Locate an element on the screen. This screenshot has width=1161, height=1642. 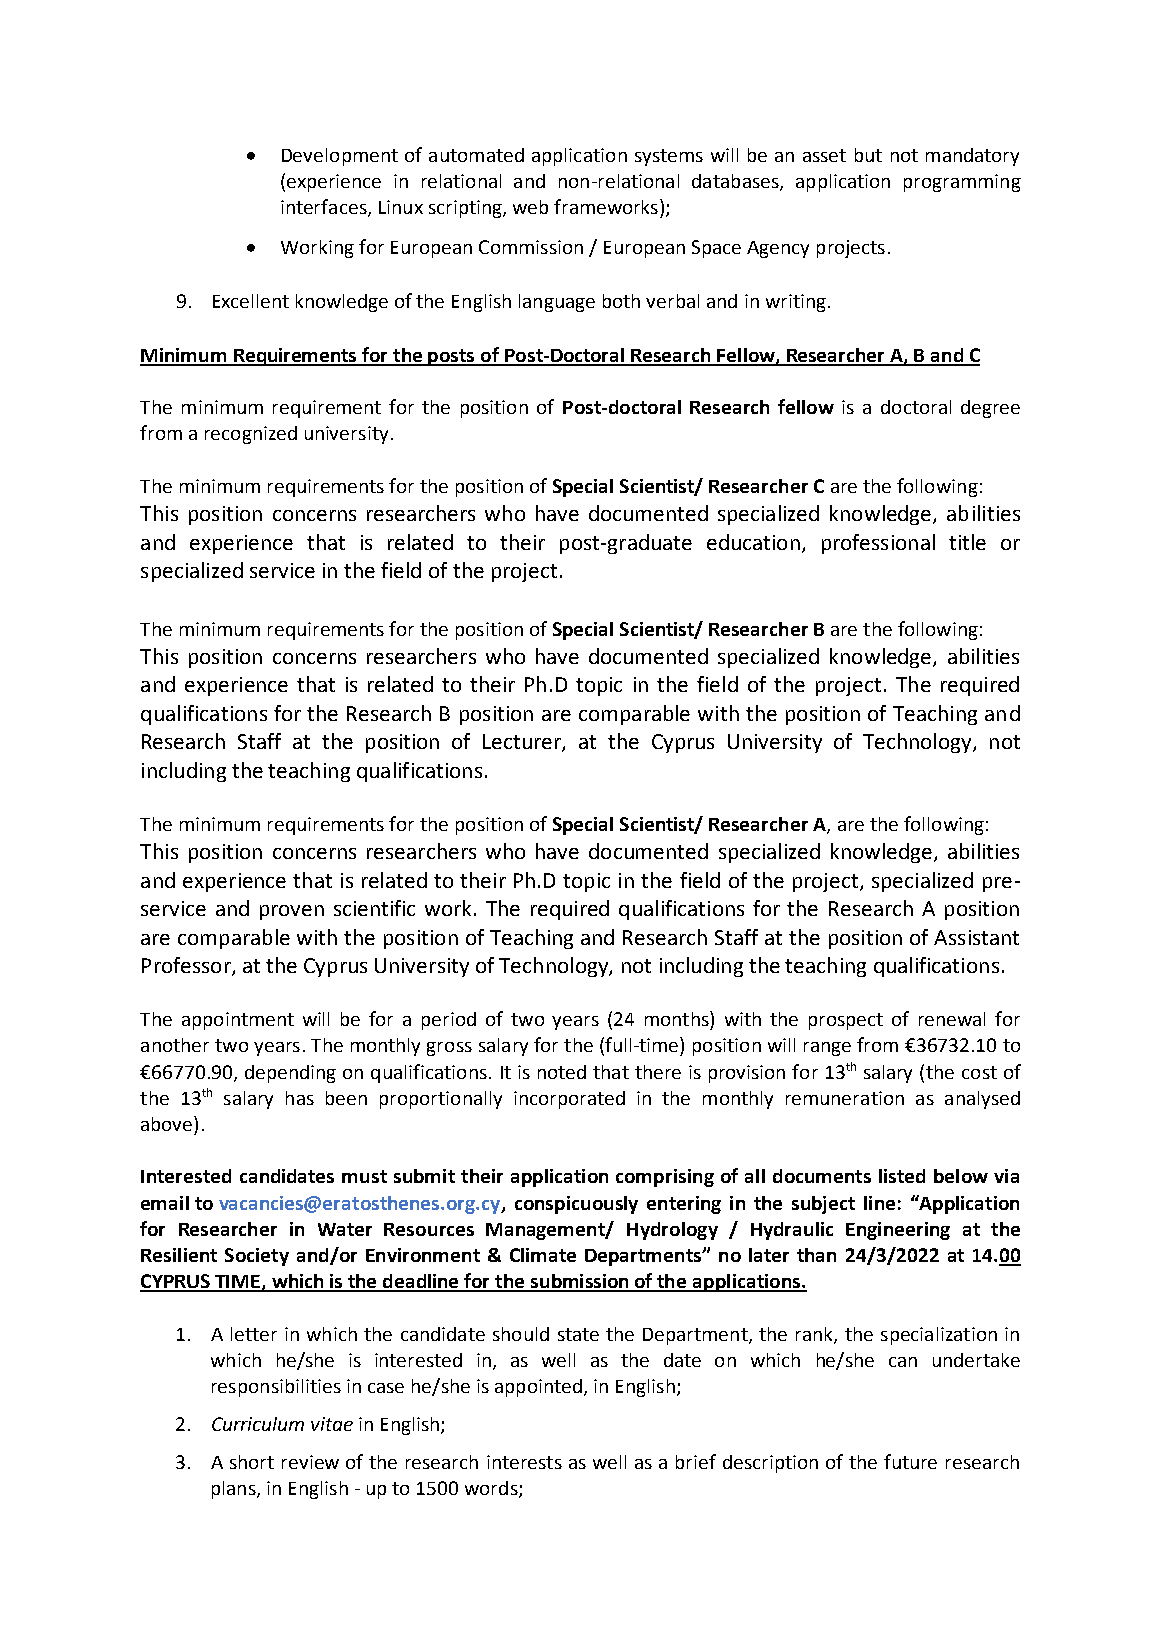
interfaces is located at coordinates (325, 208).
